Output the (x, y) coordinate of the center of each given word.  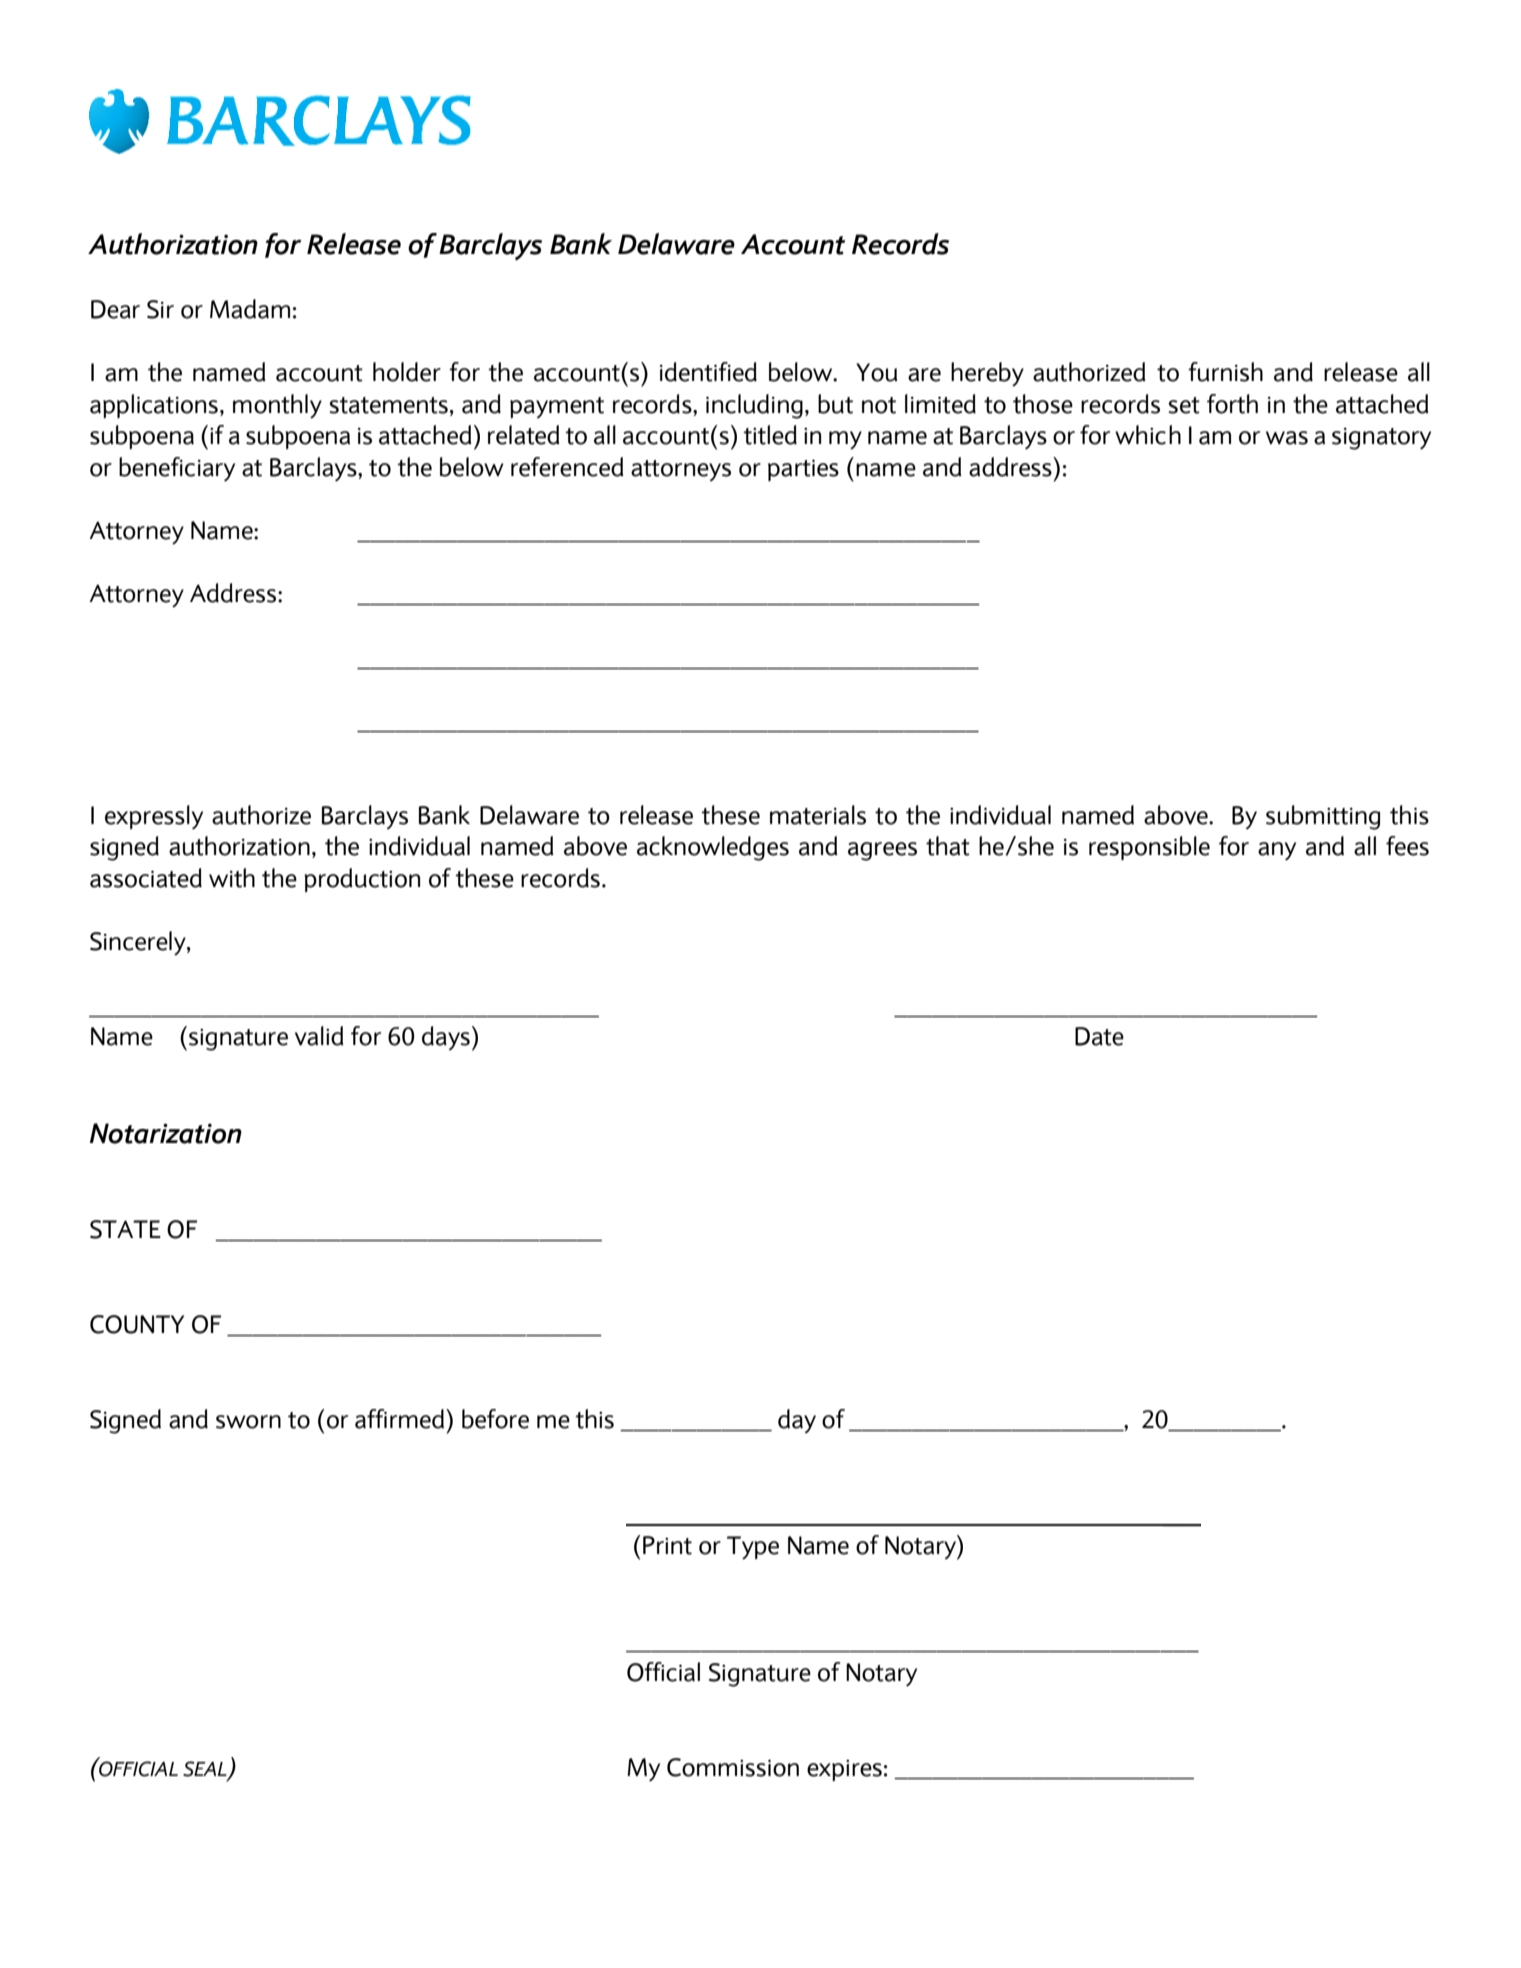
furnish (1225, 372)
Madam (250, 309)
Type (753, 1548)
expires (844, 1770)
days (446, 1038)
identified (708, 372)
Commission (733, 1767)
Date (1099, 1036)
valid (319, 1036)
